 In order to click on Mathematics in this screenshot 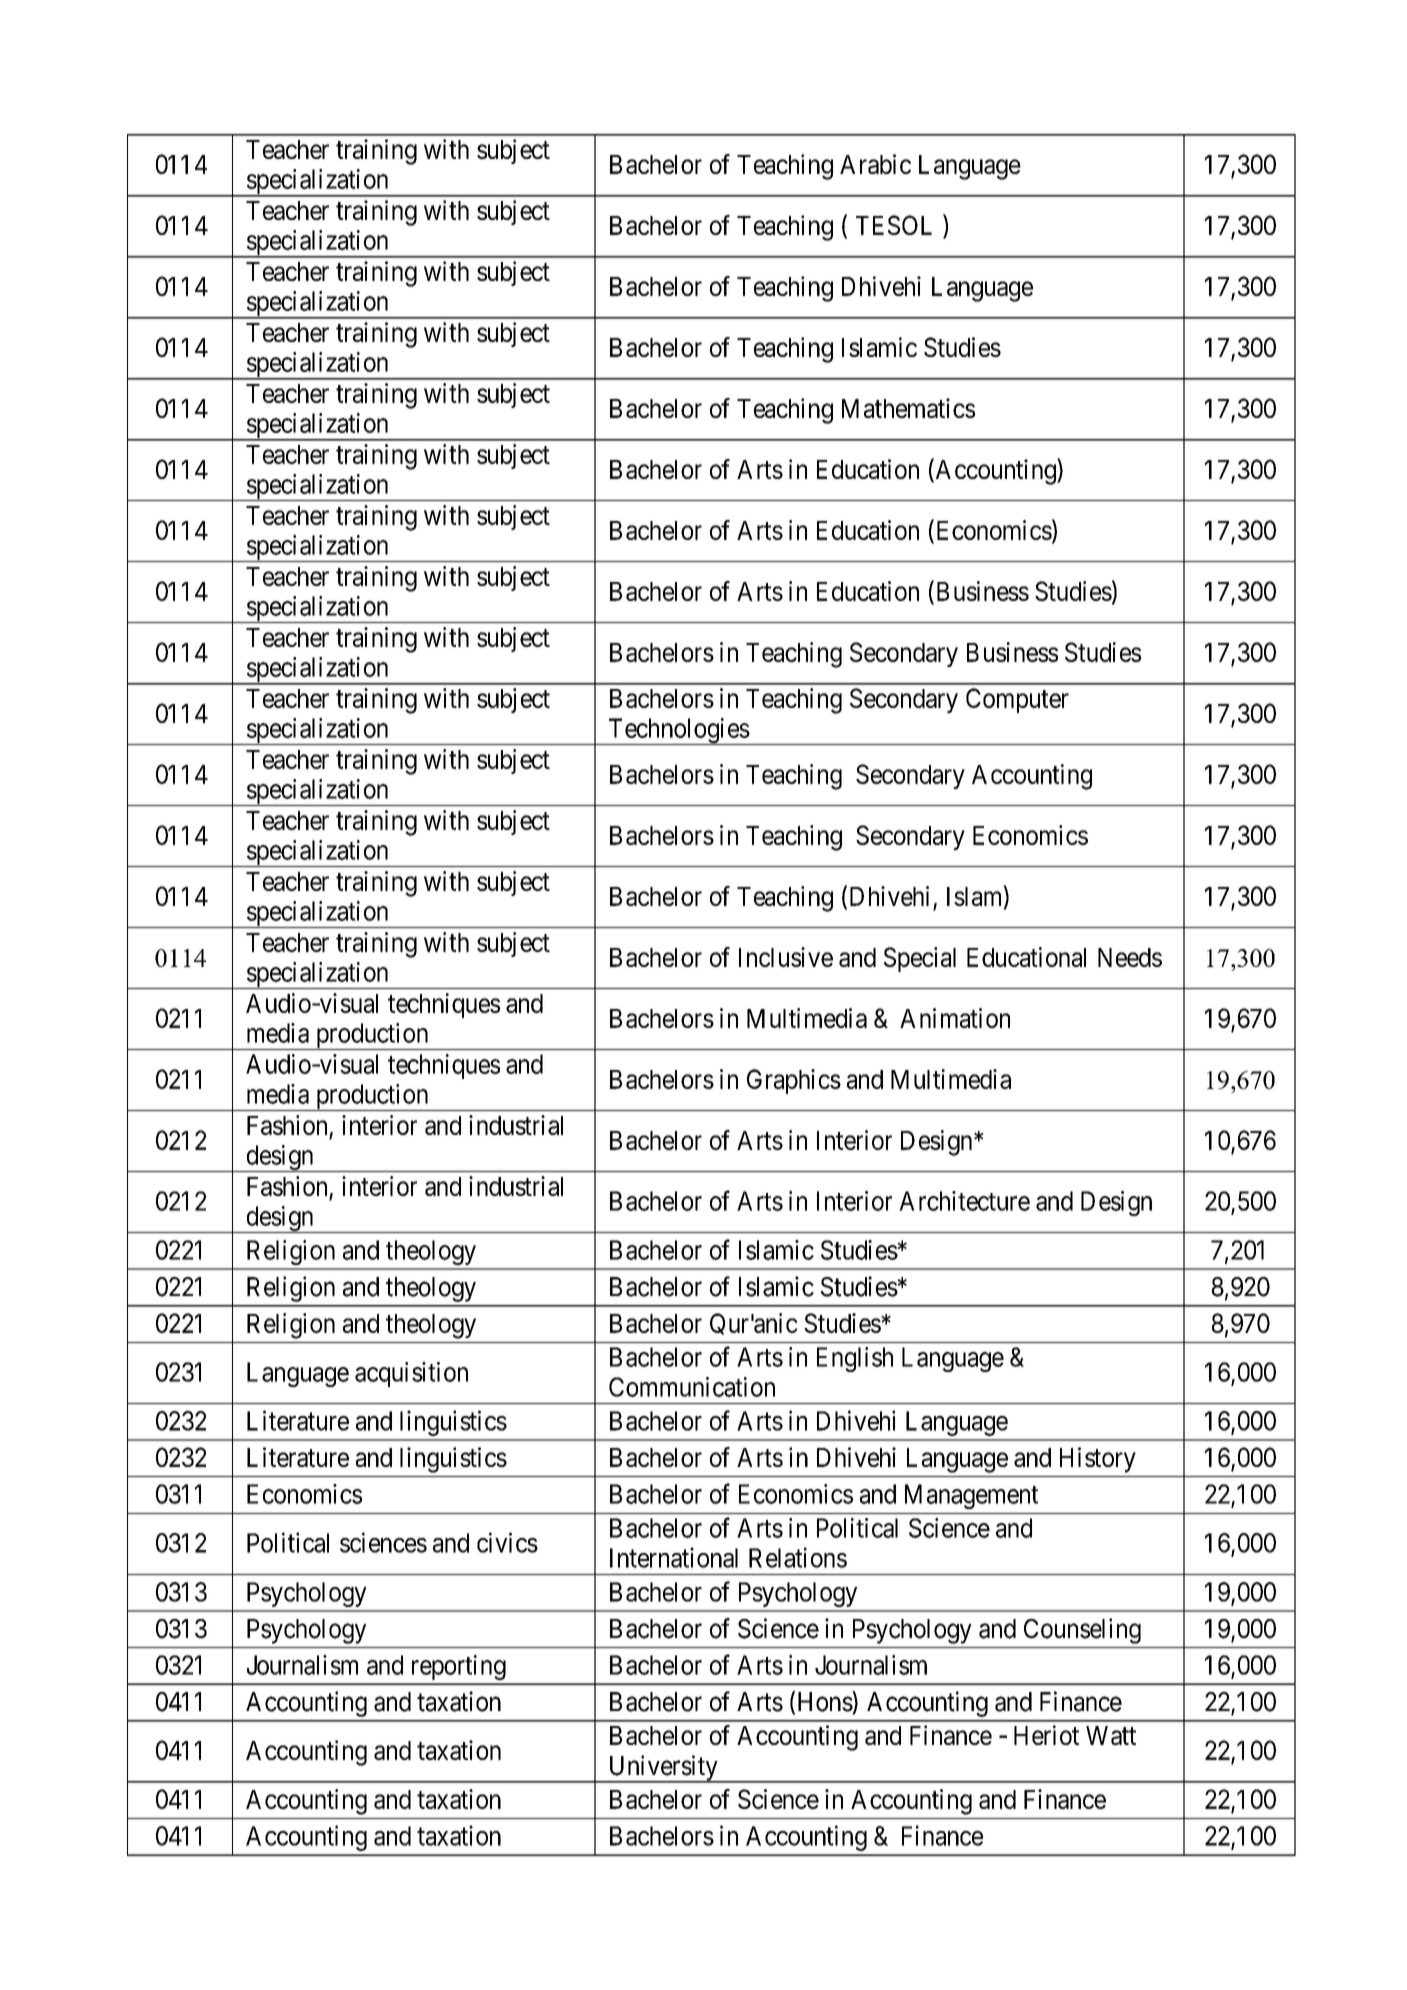, I will do `click(908, 408)`.
